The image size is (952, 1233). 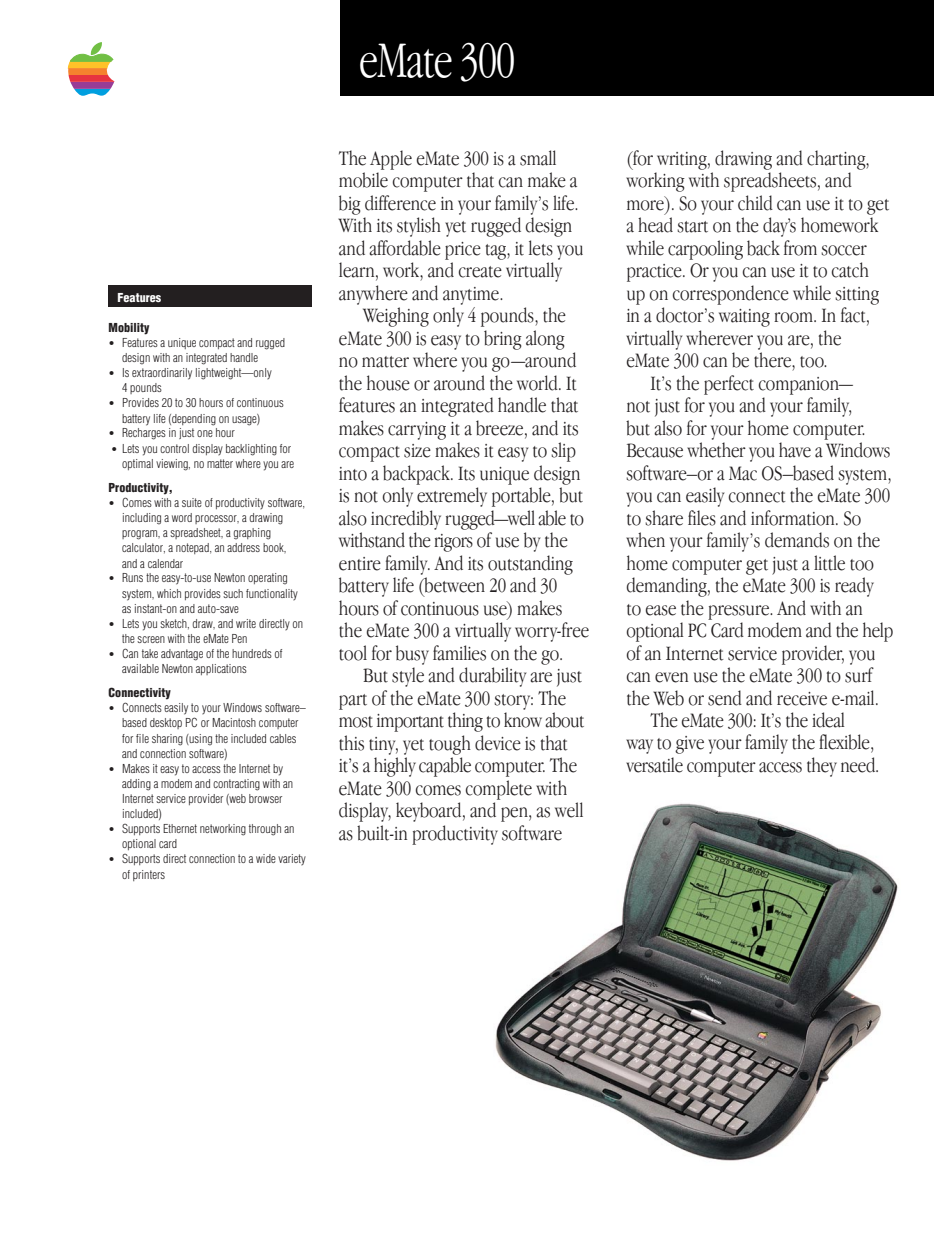 I want to click on wide, so click(x=266, y=858).
